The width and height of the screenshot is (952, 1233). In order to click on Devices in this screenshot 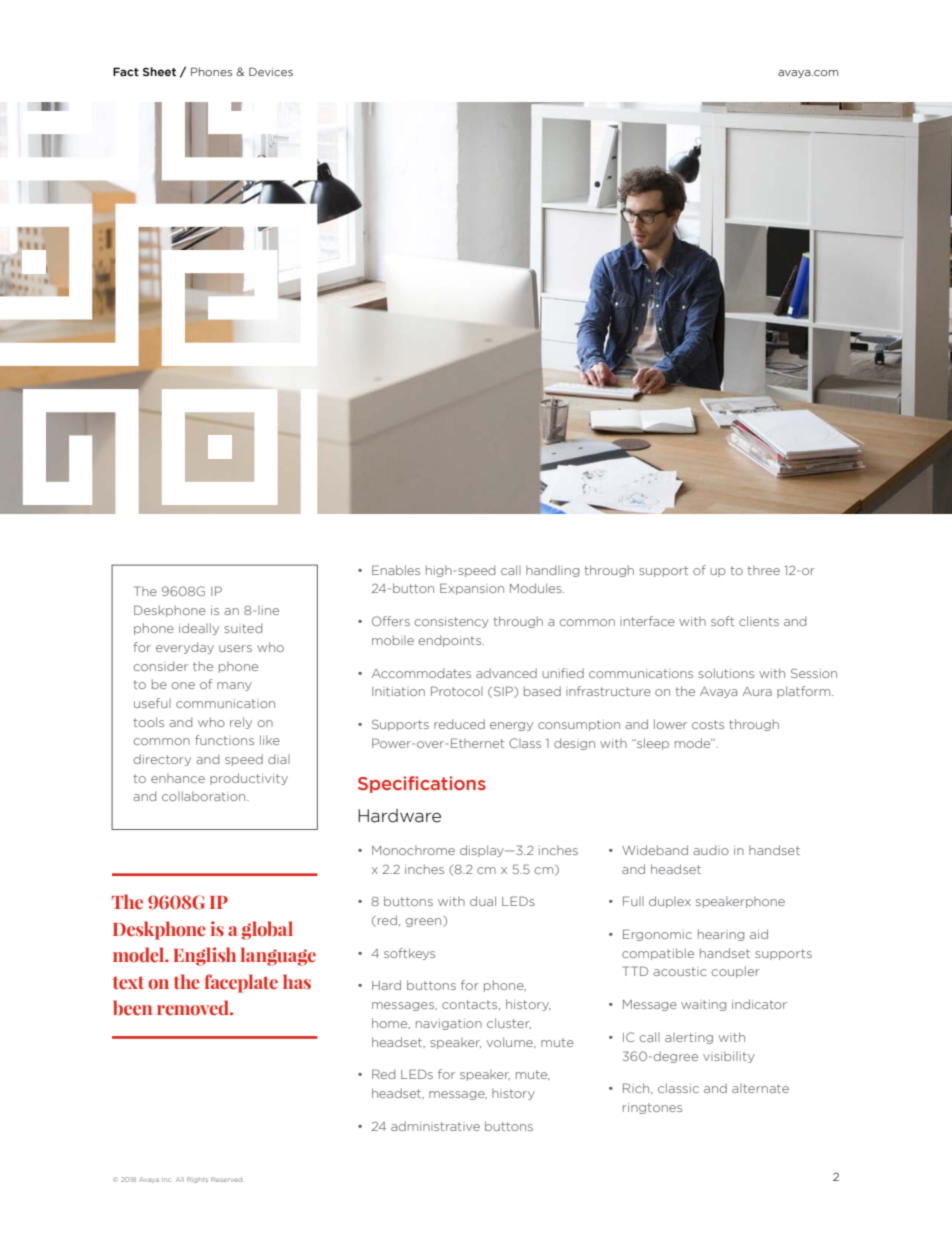, I will do `click(271, 71)`.
